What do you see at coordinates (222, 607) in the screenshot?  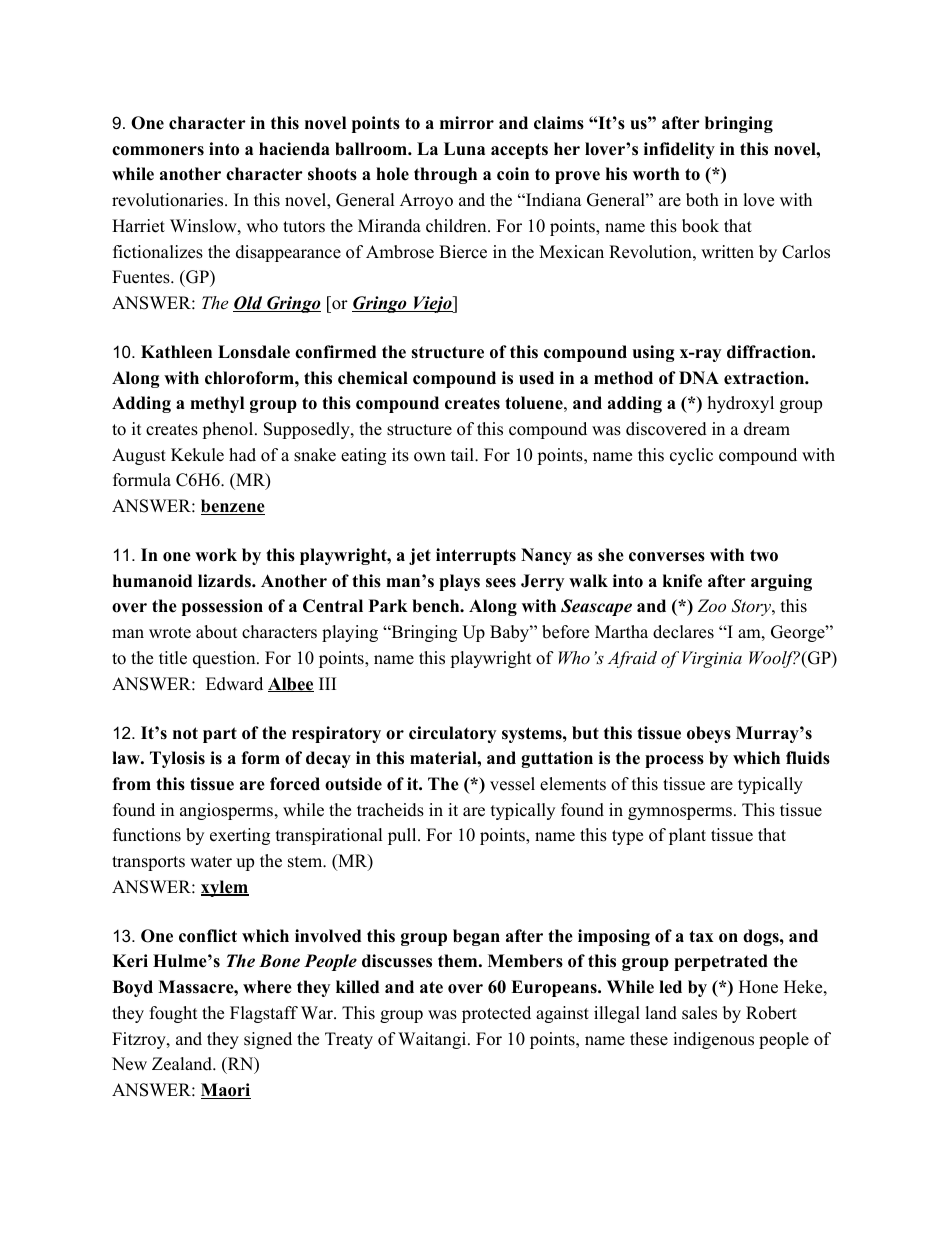 I see `possession` at bounding box center [222, 607].
